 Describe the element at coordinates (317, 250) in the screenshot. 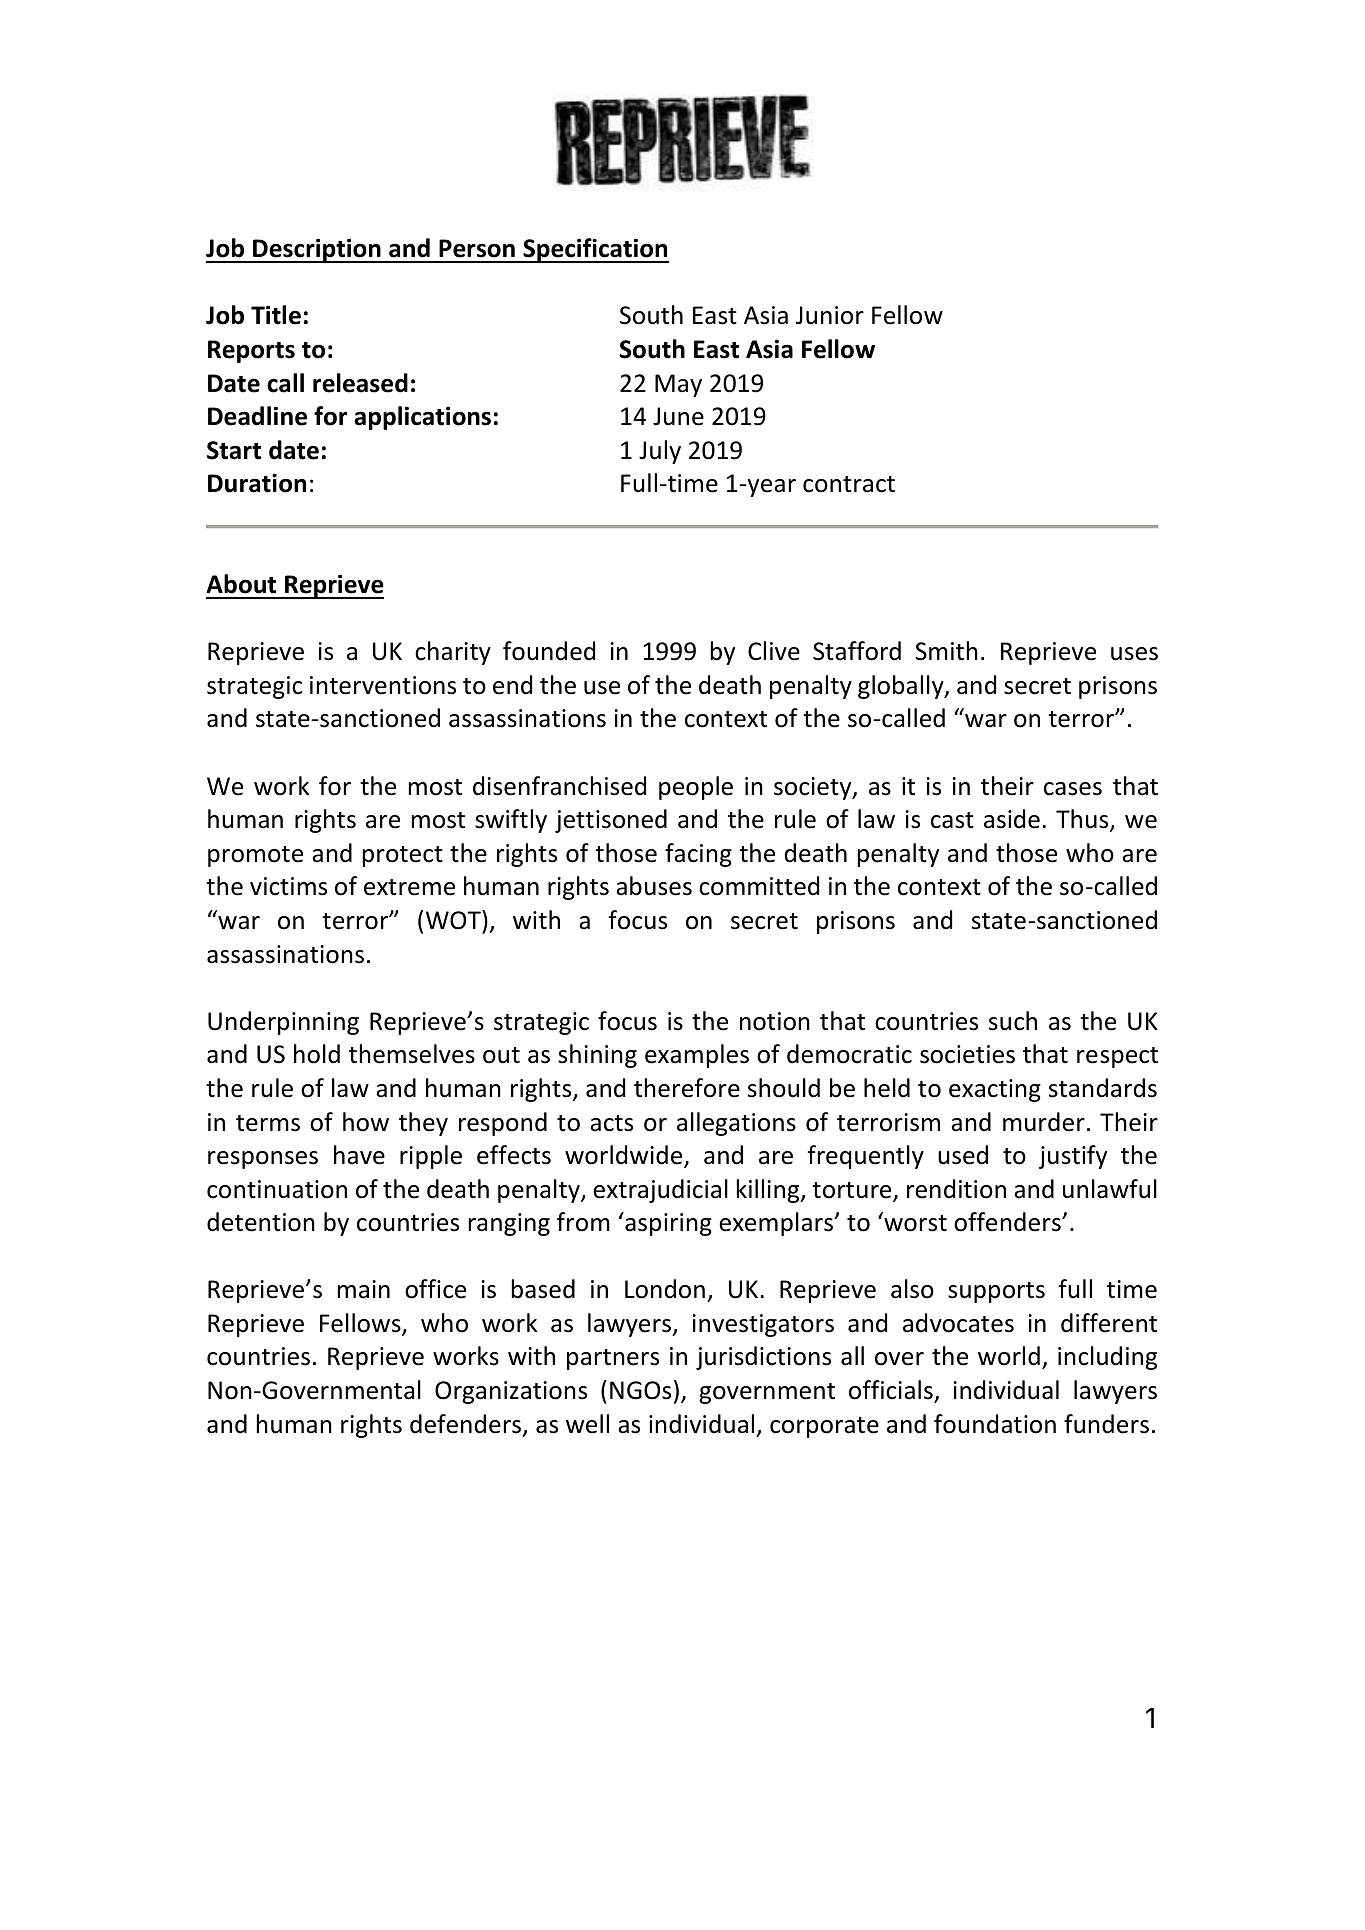

I see `Description` at that location.
